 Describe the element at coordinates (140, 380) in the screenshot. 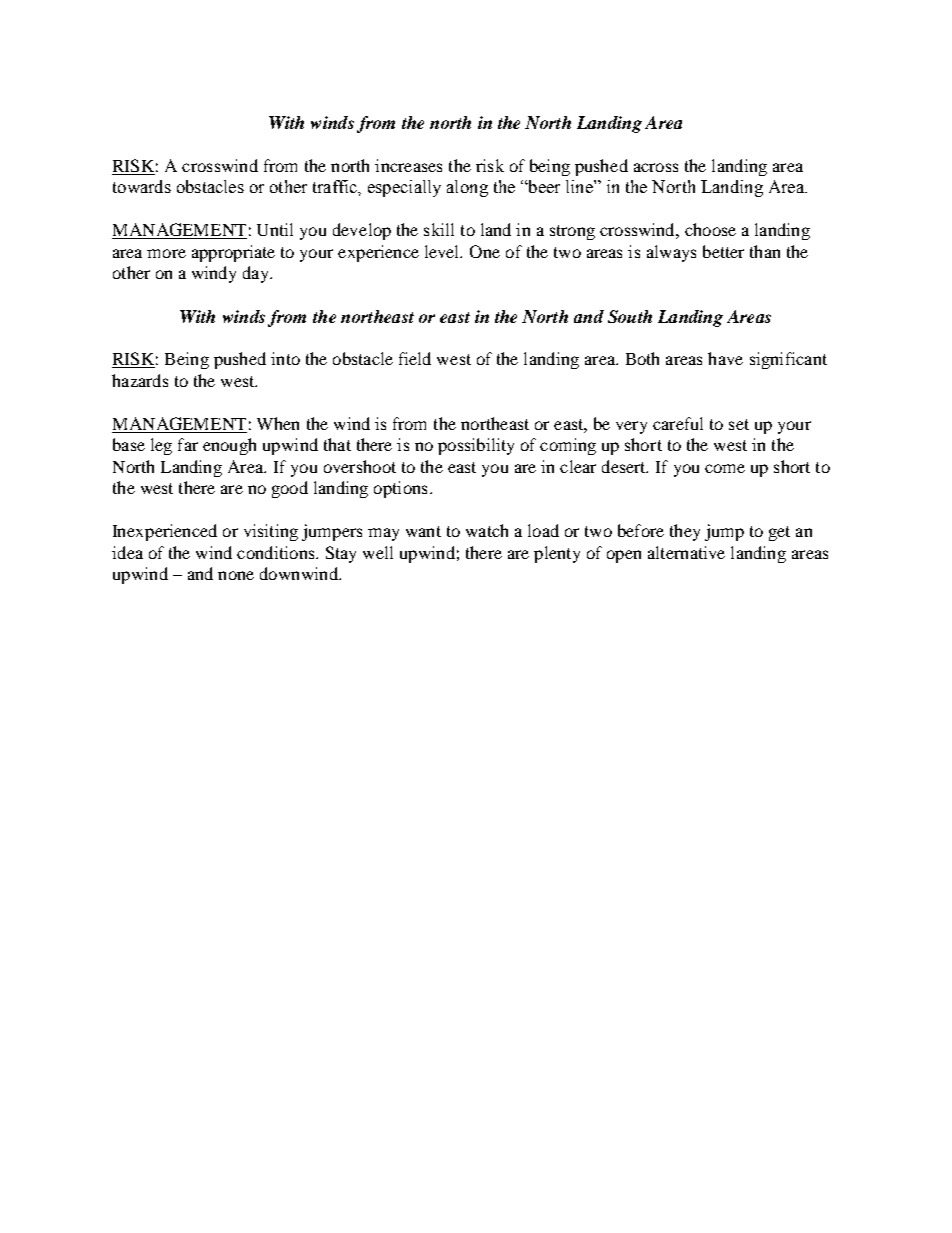

I see `hazards` at that location.
